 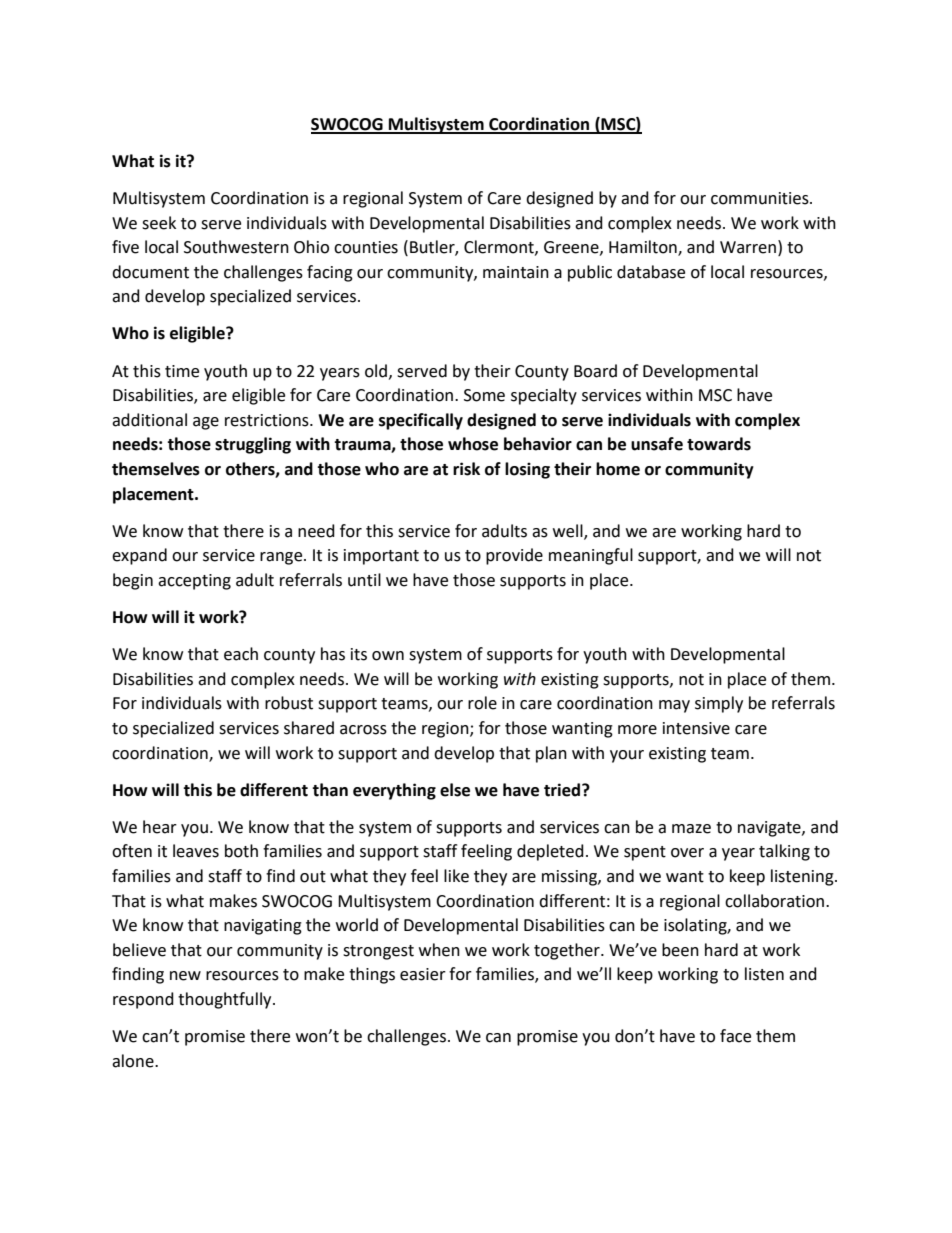 What do you see at coordinates (423, 974) in the screenshot?
I see `easier` at bounding box center [423, 974].
